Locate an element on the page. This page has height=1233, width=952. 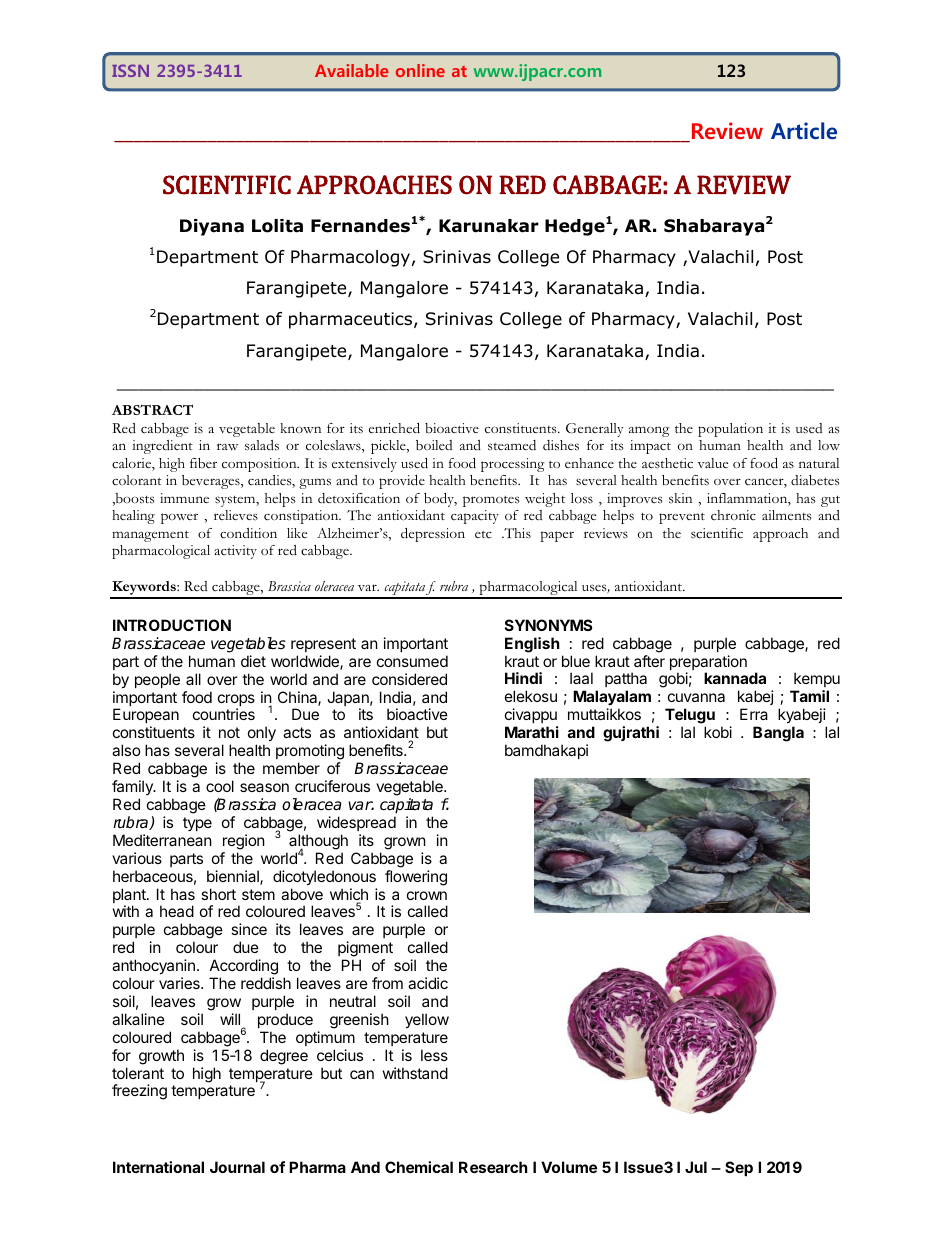
Research is located at coordinates (493, 1167).
